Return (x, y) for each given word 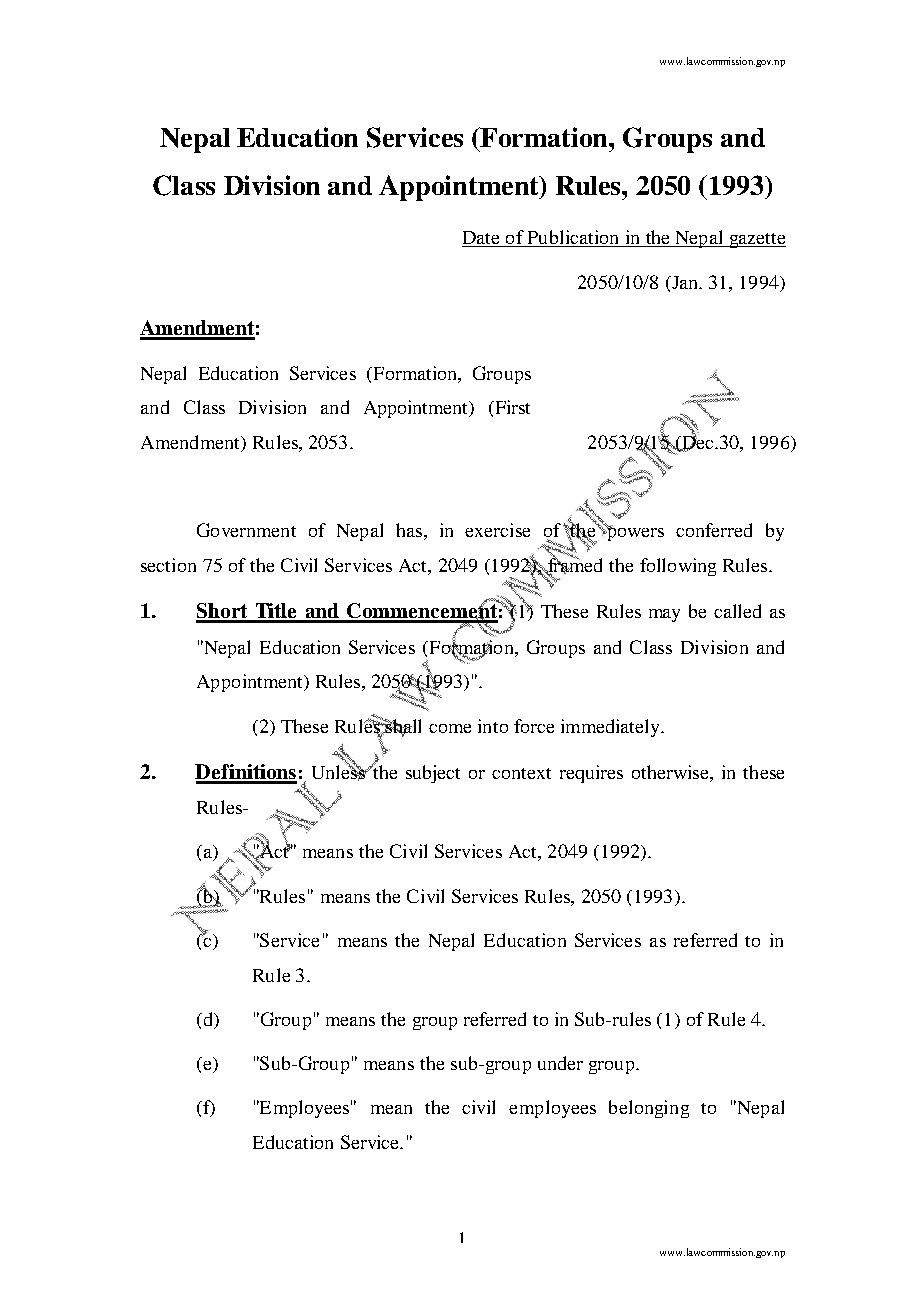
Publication (573, 237)
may (664, 615)
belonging (649, 1109)
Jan (684, 283)
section (168, 565)
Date (481, 237)
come (450, 728)
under (560, 1063)
